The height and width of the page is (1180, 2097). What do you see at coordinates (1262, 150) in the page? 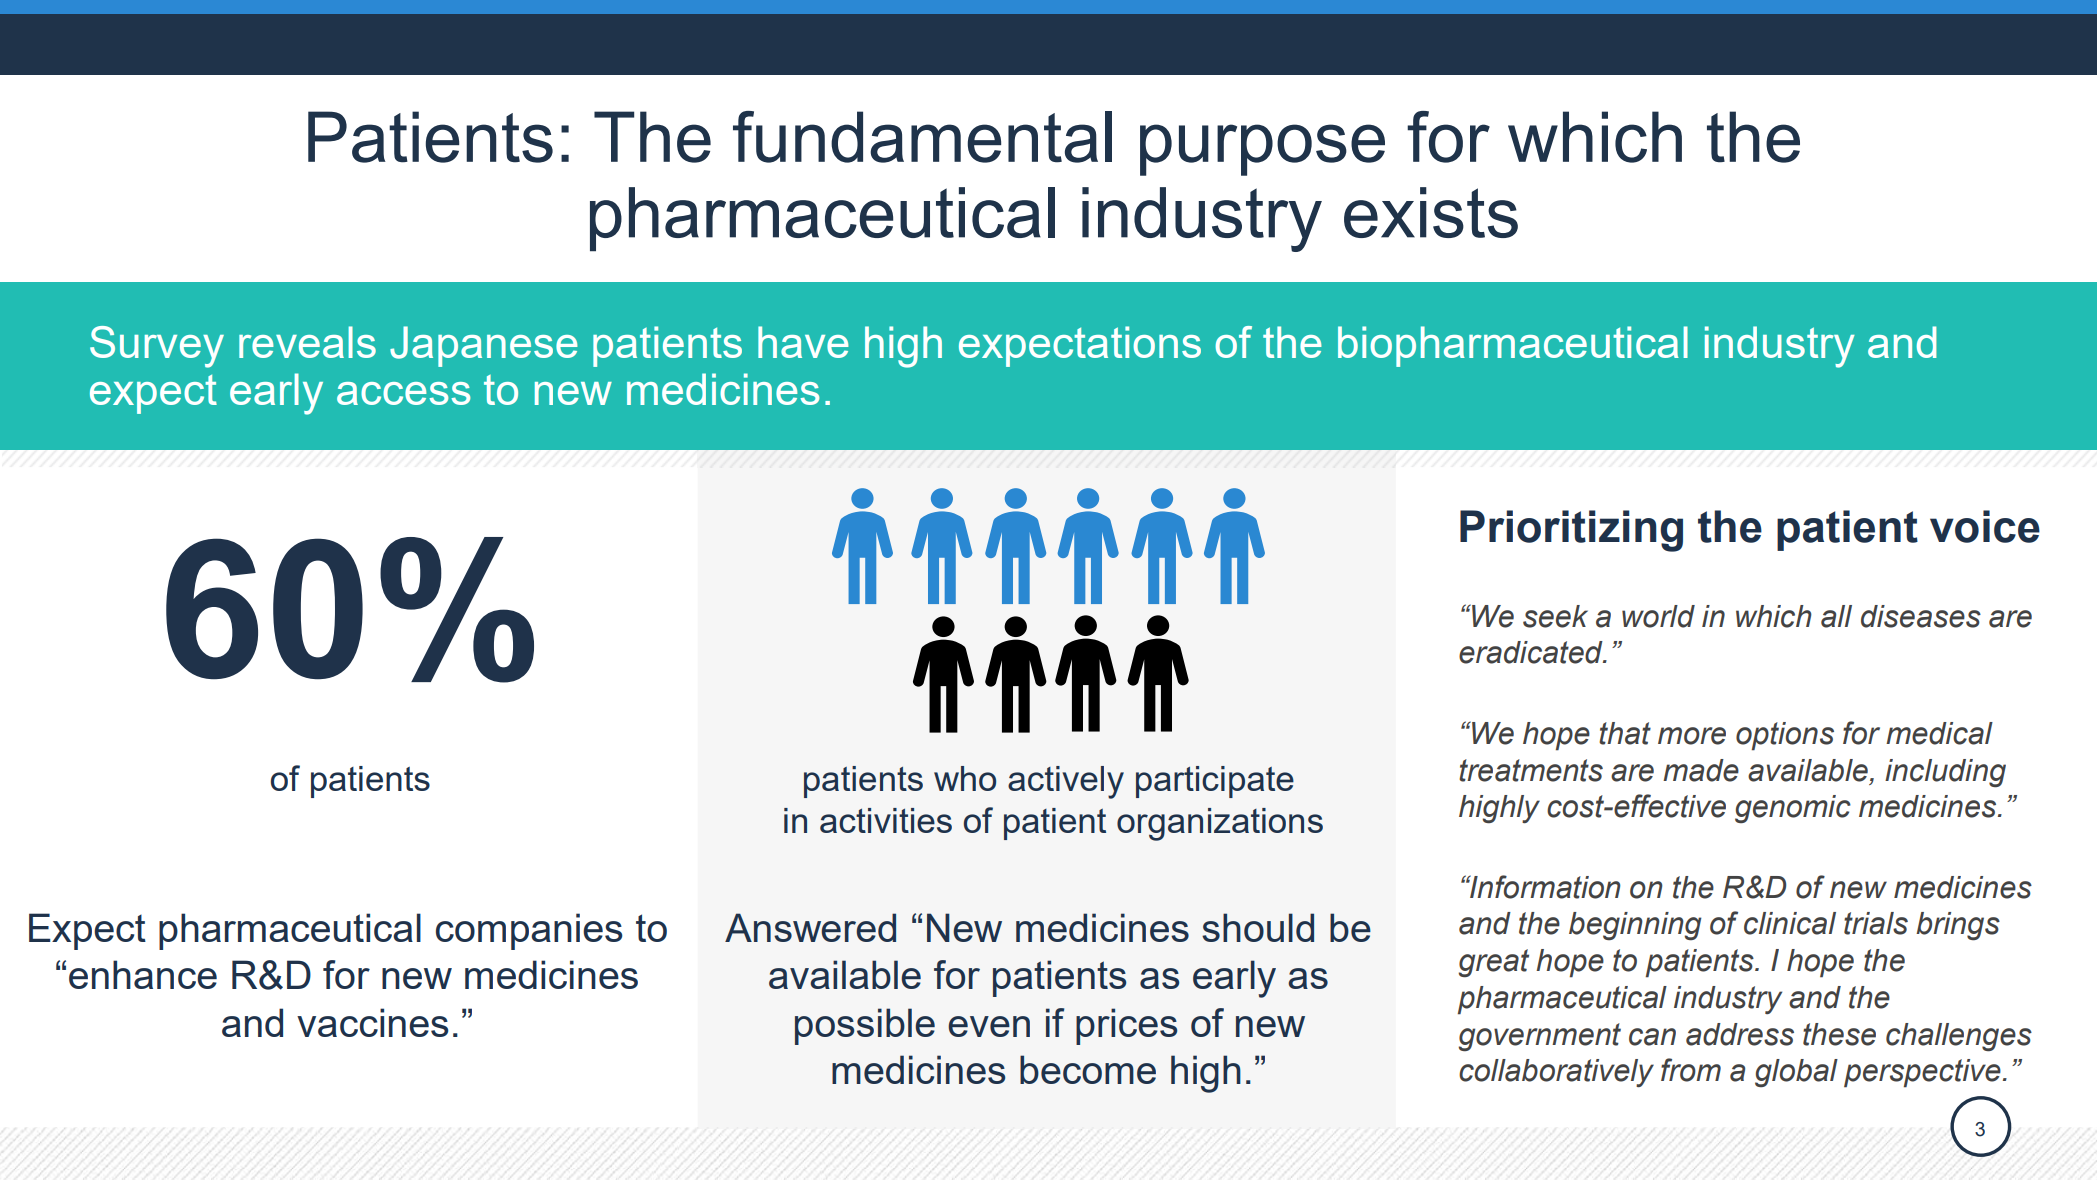
I see `purpose` at bounding box center [1262, 150].
